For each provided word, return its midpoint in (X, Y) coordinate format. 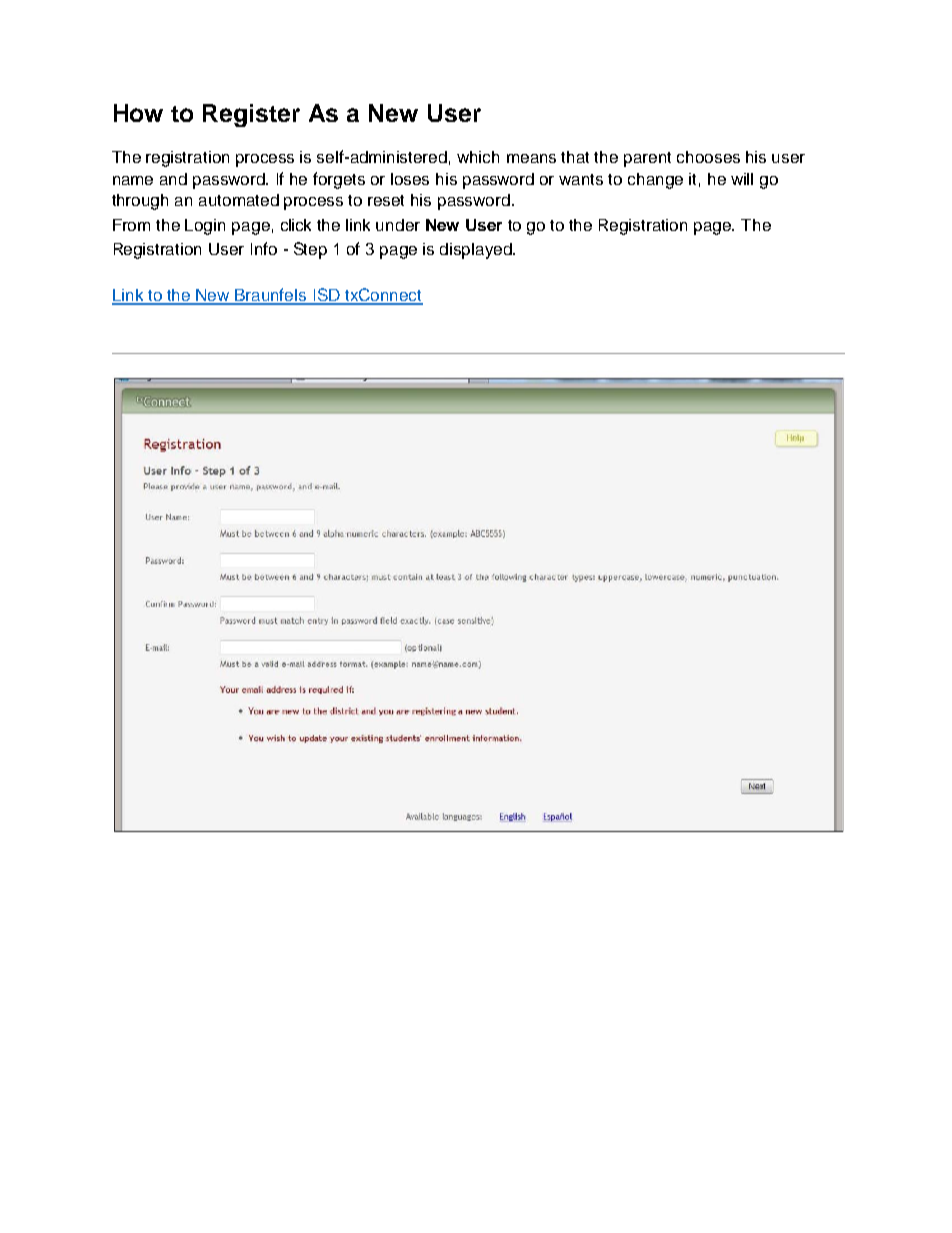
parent (647, 159)
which (478, 157)
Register (251, 115)
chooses (708, 157)
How (138, 113)
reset (386, 200)
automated (239, 200)
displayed (477, 251)
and (173, 179)
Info (264, 248)
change (655, 181)
